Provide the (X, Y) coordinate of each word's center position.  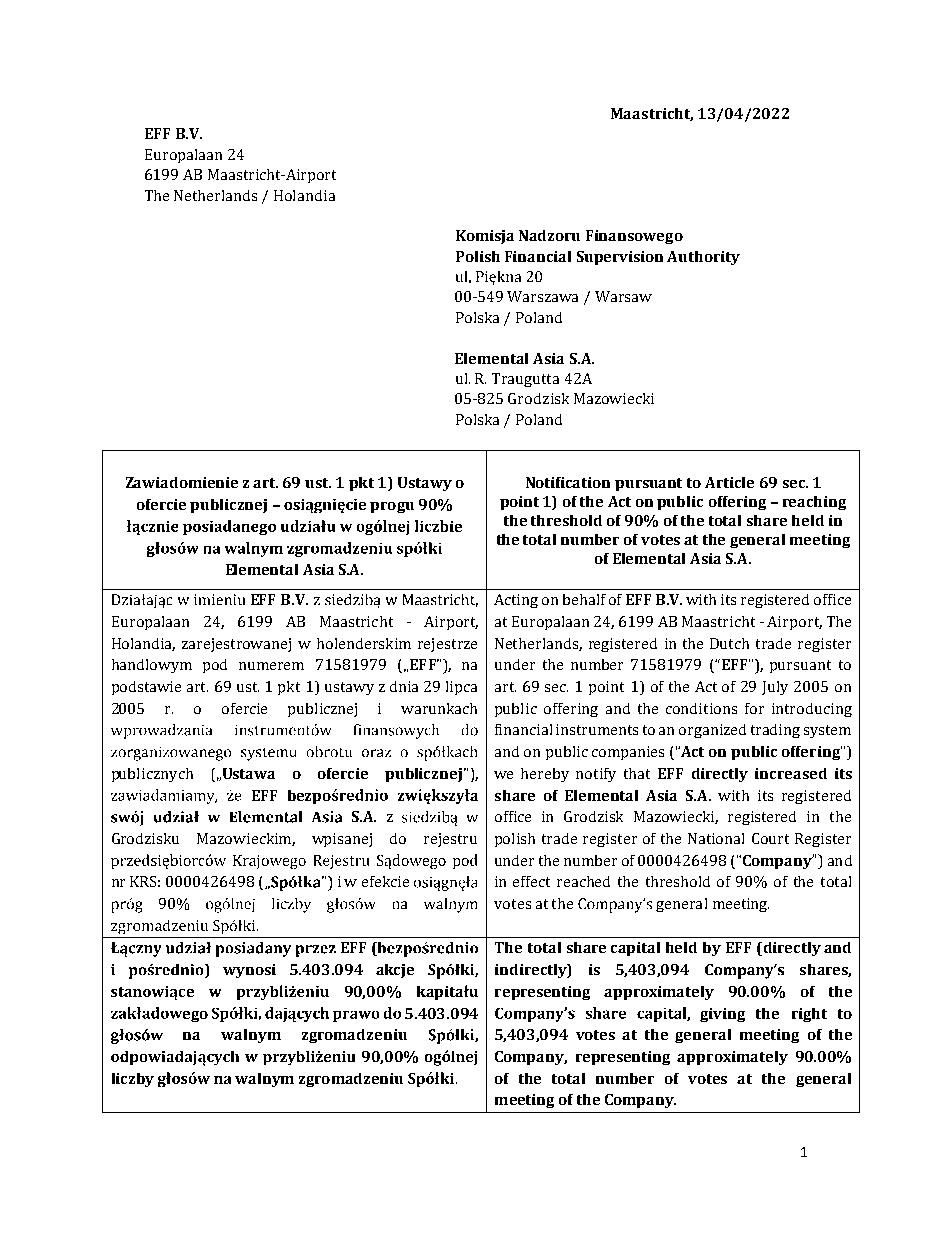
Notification (568, 482)
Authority (703, 258)
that (637, 773)
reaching (814, 503)
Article (729, 482)
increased (791, 773)
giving (722, 1015)
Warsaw (623, 296)
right (809, 1015)
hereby (545, 775)
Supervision (620, 258)
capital (635, 949)
